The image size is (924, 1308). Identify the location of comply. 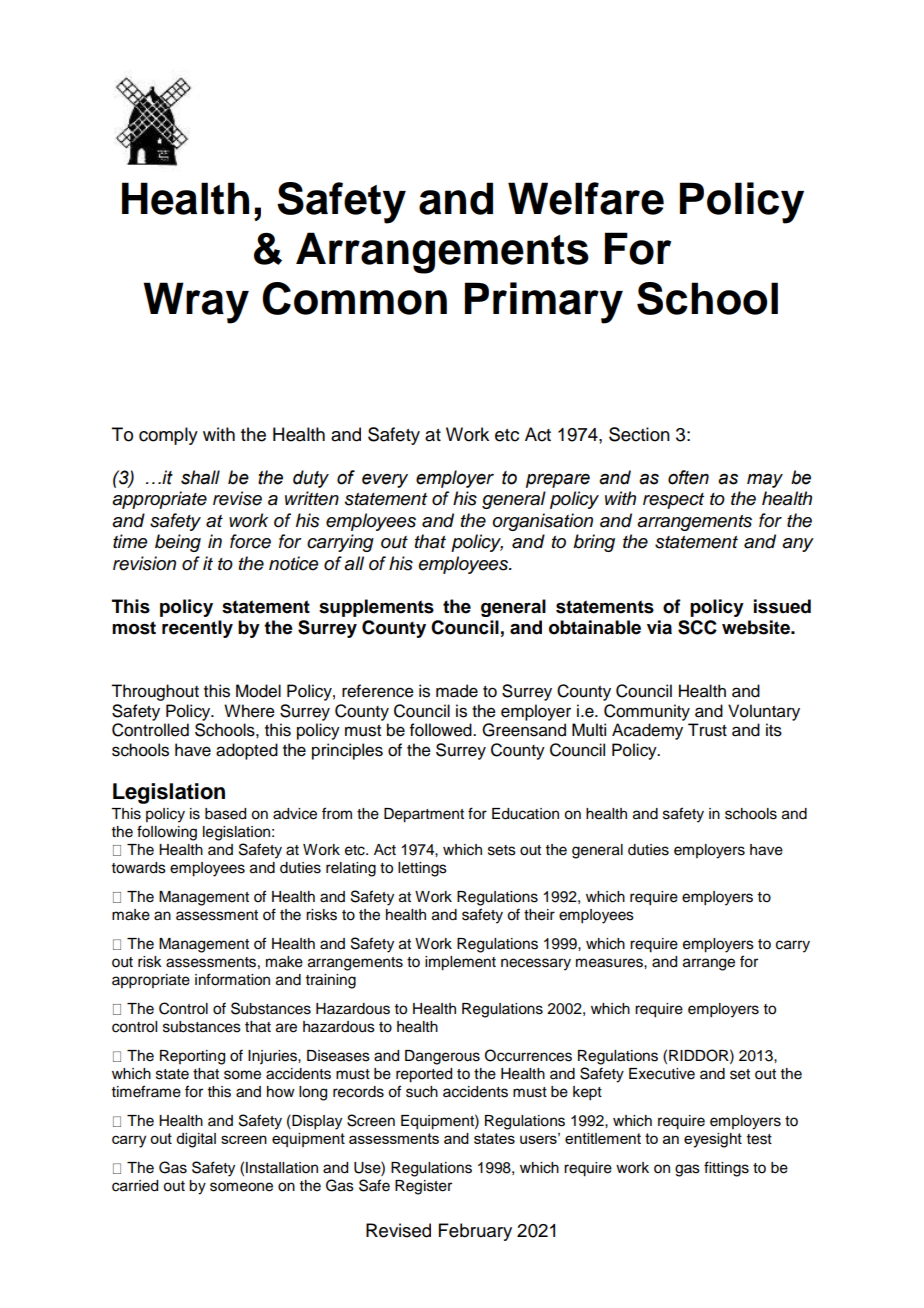
(168, 436).
